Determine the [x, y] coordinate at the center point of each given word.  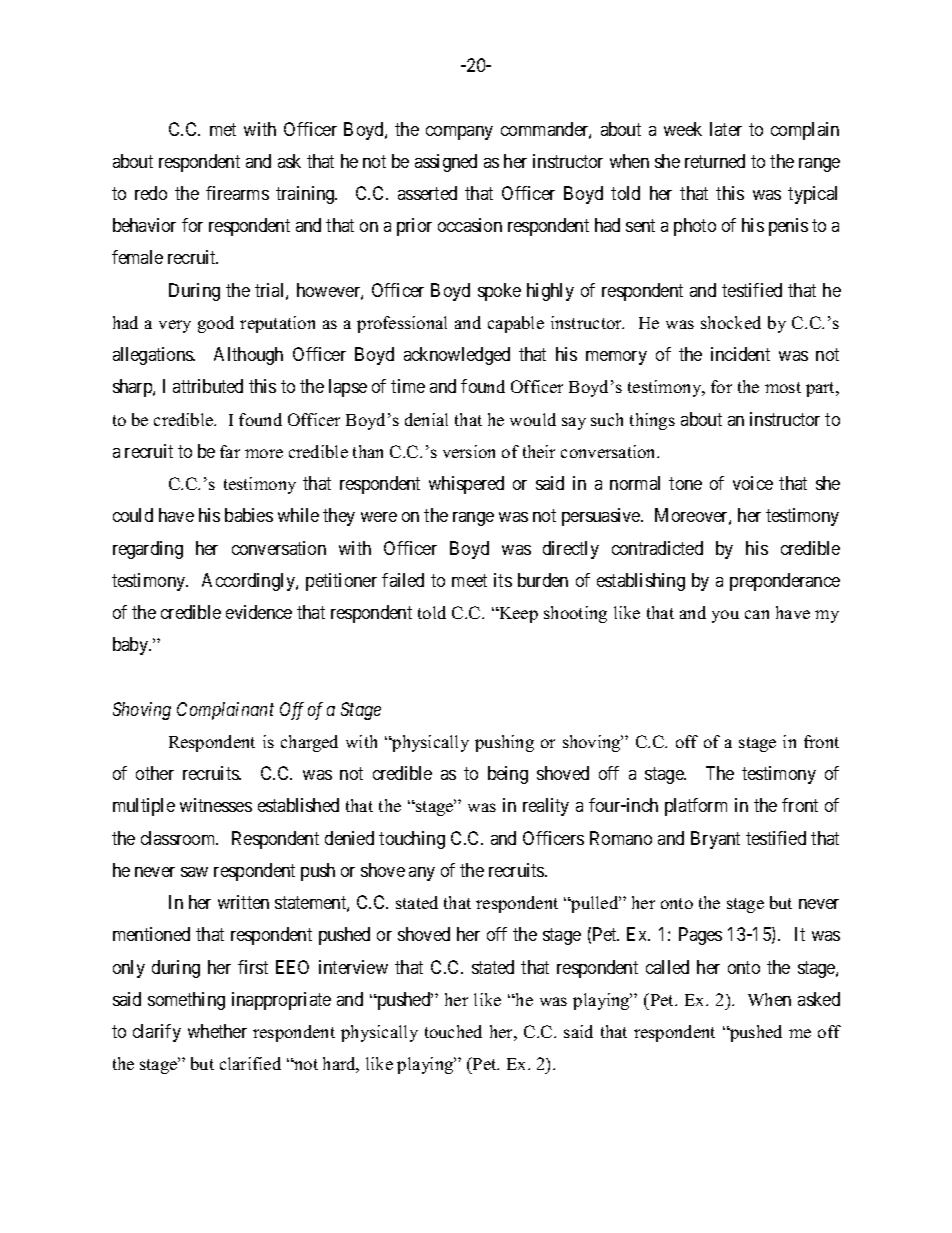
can [757, 614]
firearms [237, 193]
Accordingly [249, 582]
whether [217, 1031]
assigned [446, 163]
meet [469, 580]
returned [715, 161]
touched [453, 1031]
